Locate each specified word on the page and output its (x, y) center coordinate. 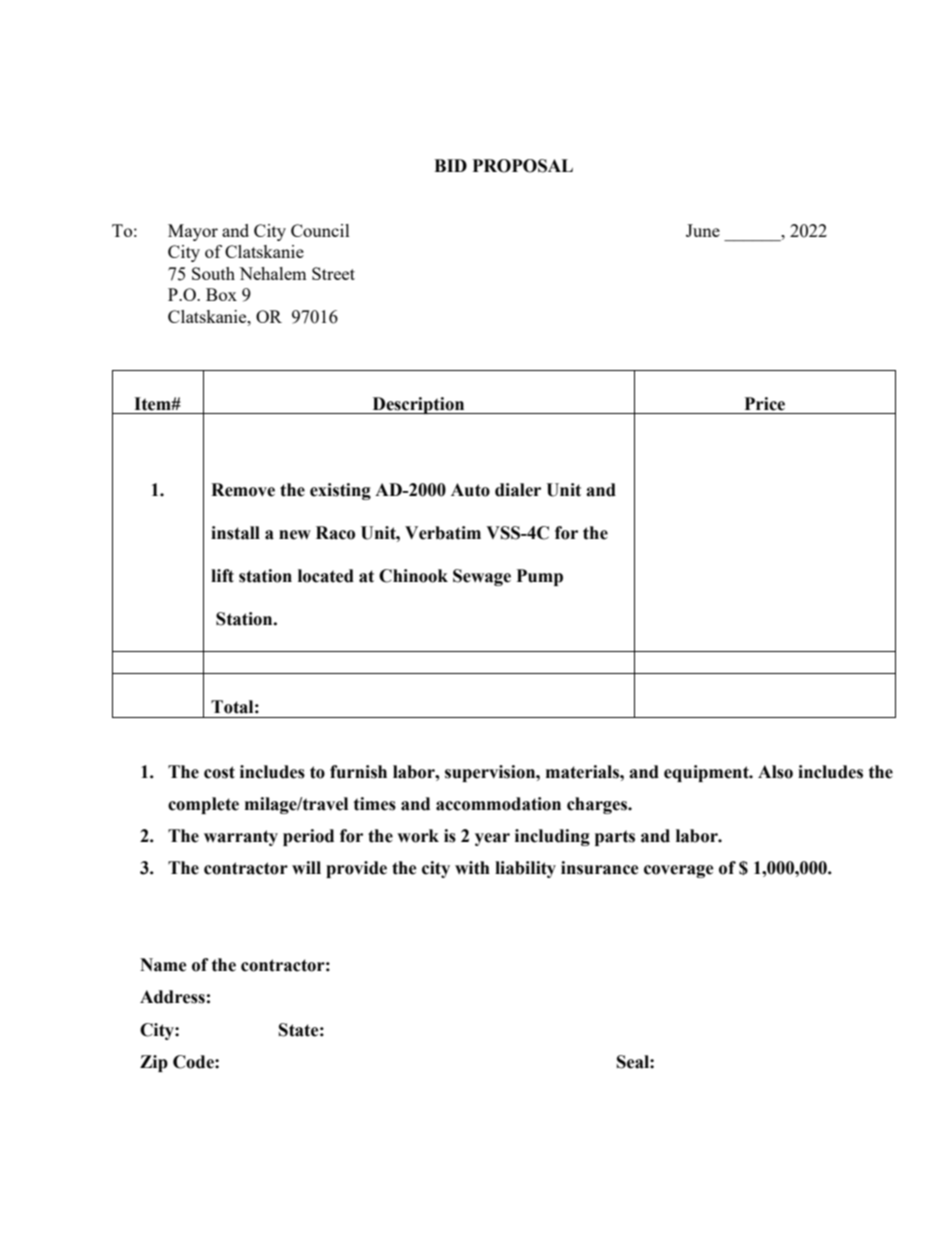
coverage (679, 871)
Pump (540, 577)
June (703, 230)
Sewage (482, 577)
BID (450, 165)
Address (172, 997)
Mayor (193, 232)
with (472, 868)
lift (222, 576)
